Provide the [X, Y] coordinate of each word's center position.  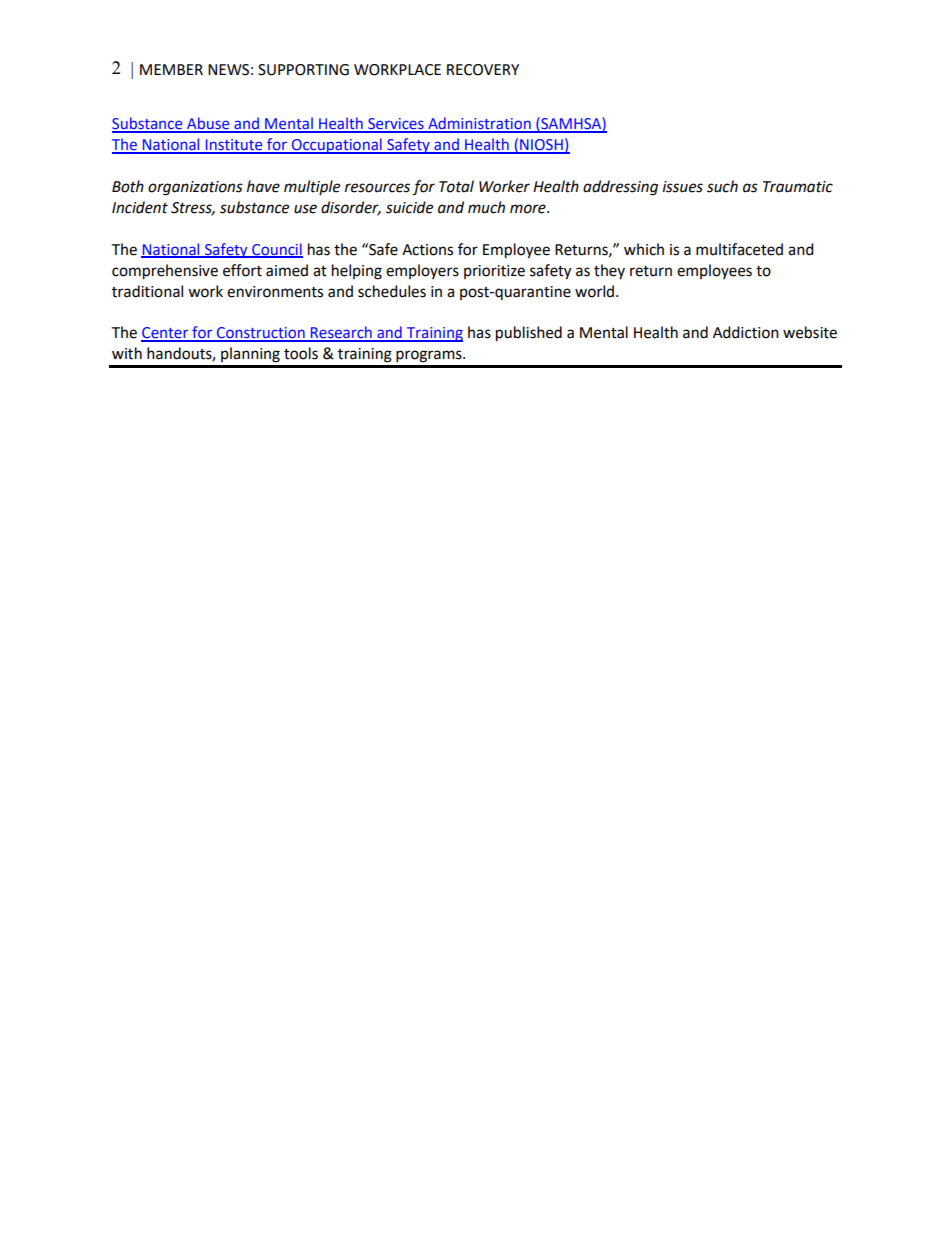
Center [166, 334]
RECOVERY [483, 70]
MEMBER [171, 69]
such [722, 186]
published [529, 334]
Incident [140, 207]
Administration [479, 124]
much [486, 207]
